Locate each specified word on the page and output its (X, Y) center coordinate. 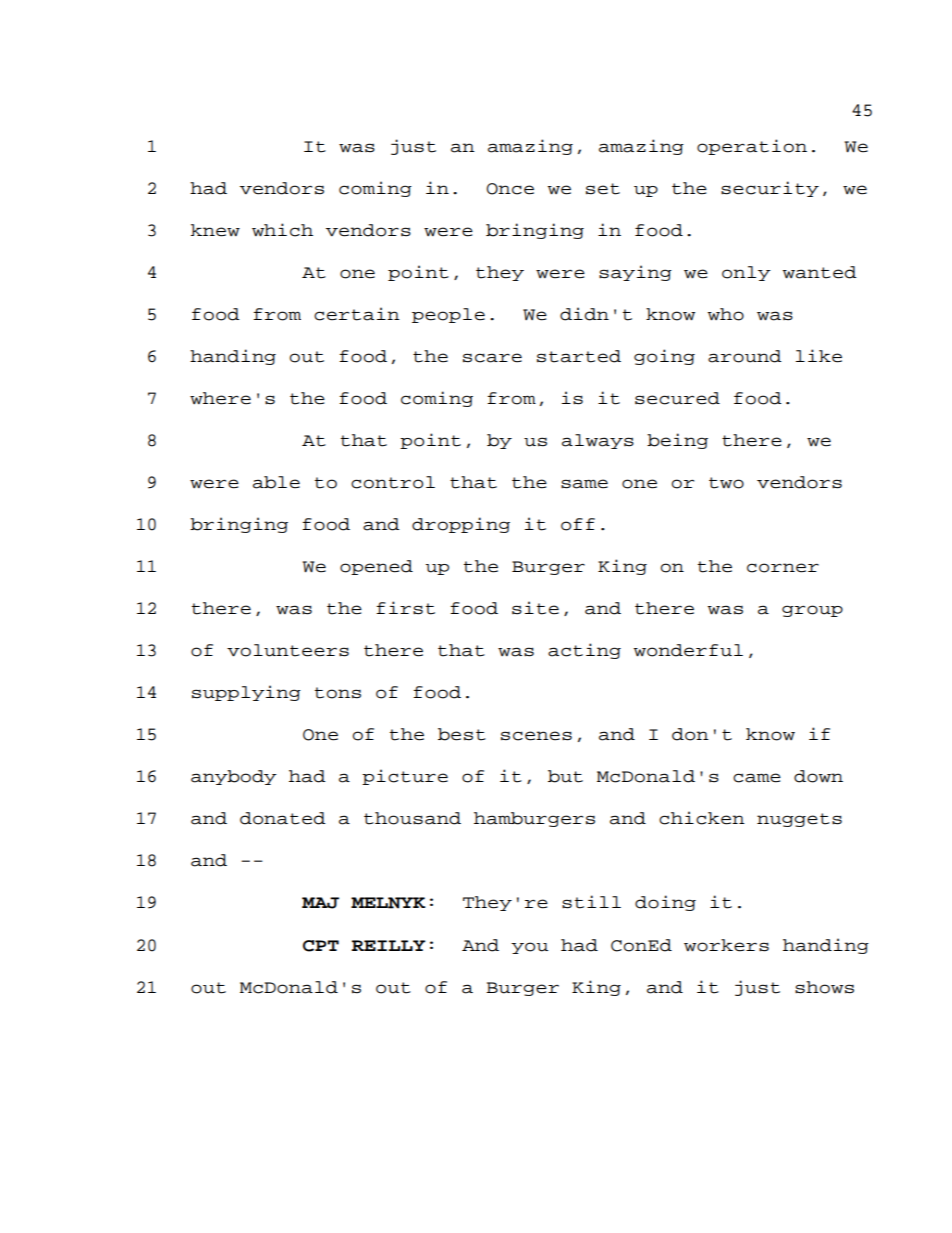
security (770, 189)
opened (376, 567)
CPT (321, 946)
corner (783, 568)
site (535, 608)
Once (510, 189)
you (529, 948)
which (282, 230)
